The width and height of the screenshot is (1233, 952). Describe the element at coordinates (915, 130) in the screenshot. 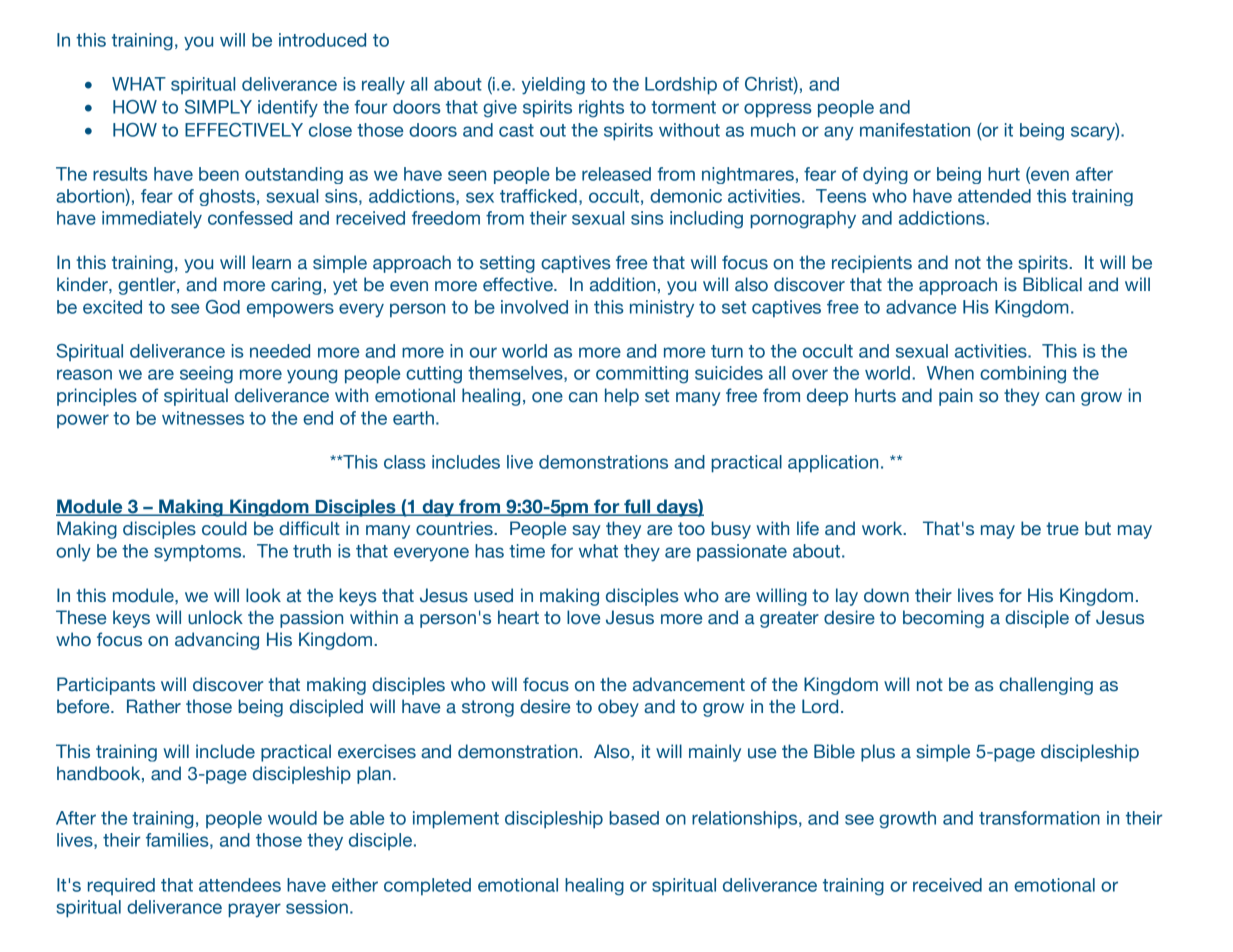

I see `manifestation` at that location.
